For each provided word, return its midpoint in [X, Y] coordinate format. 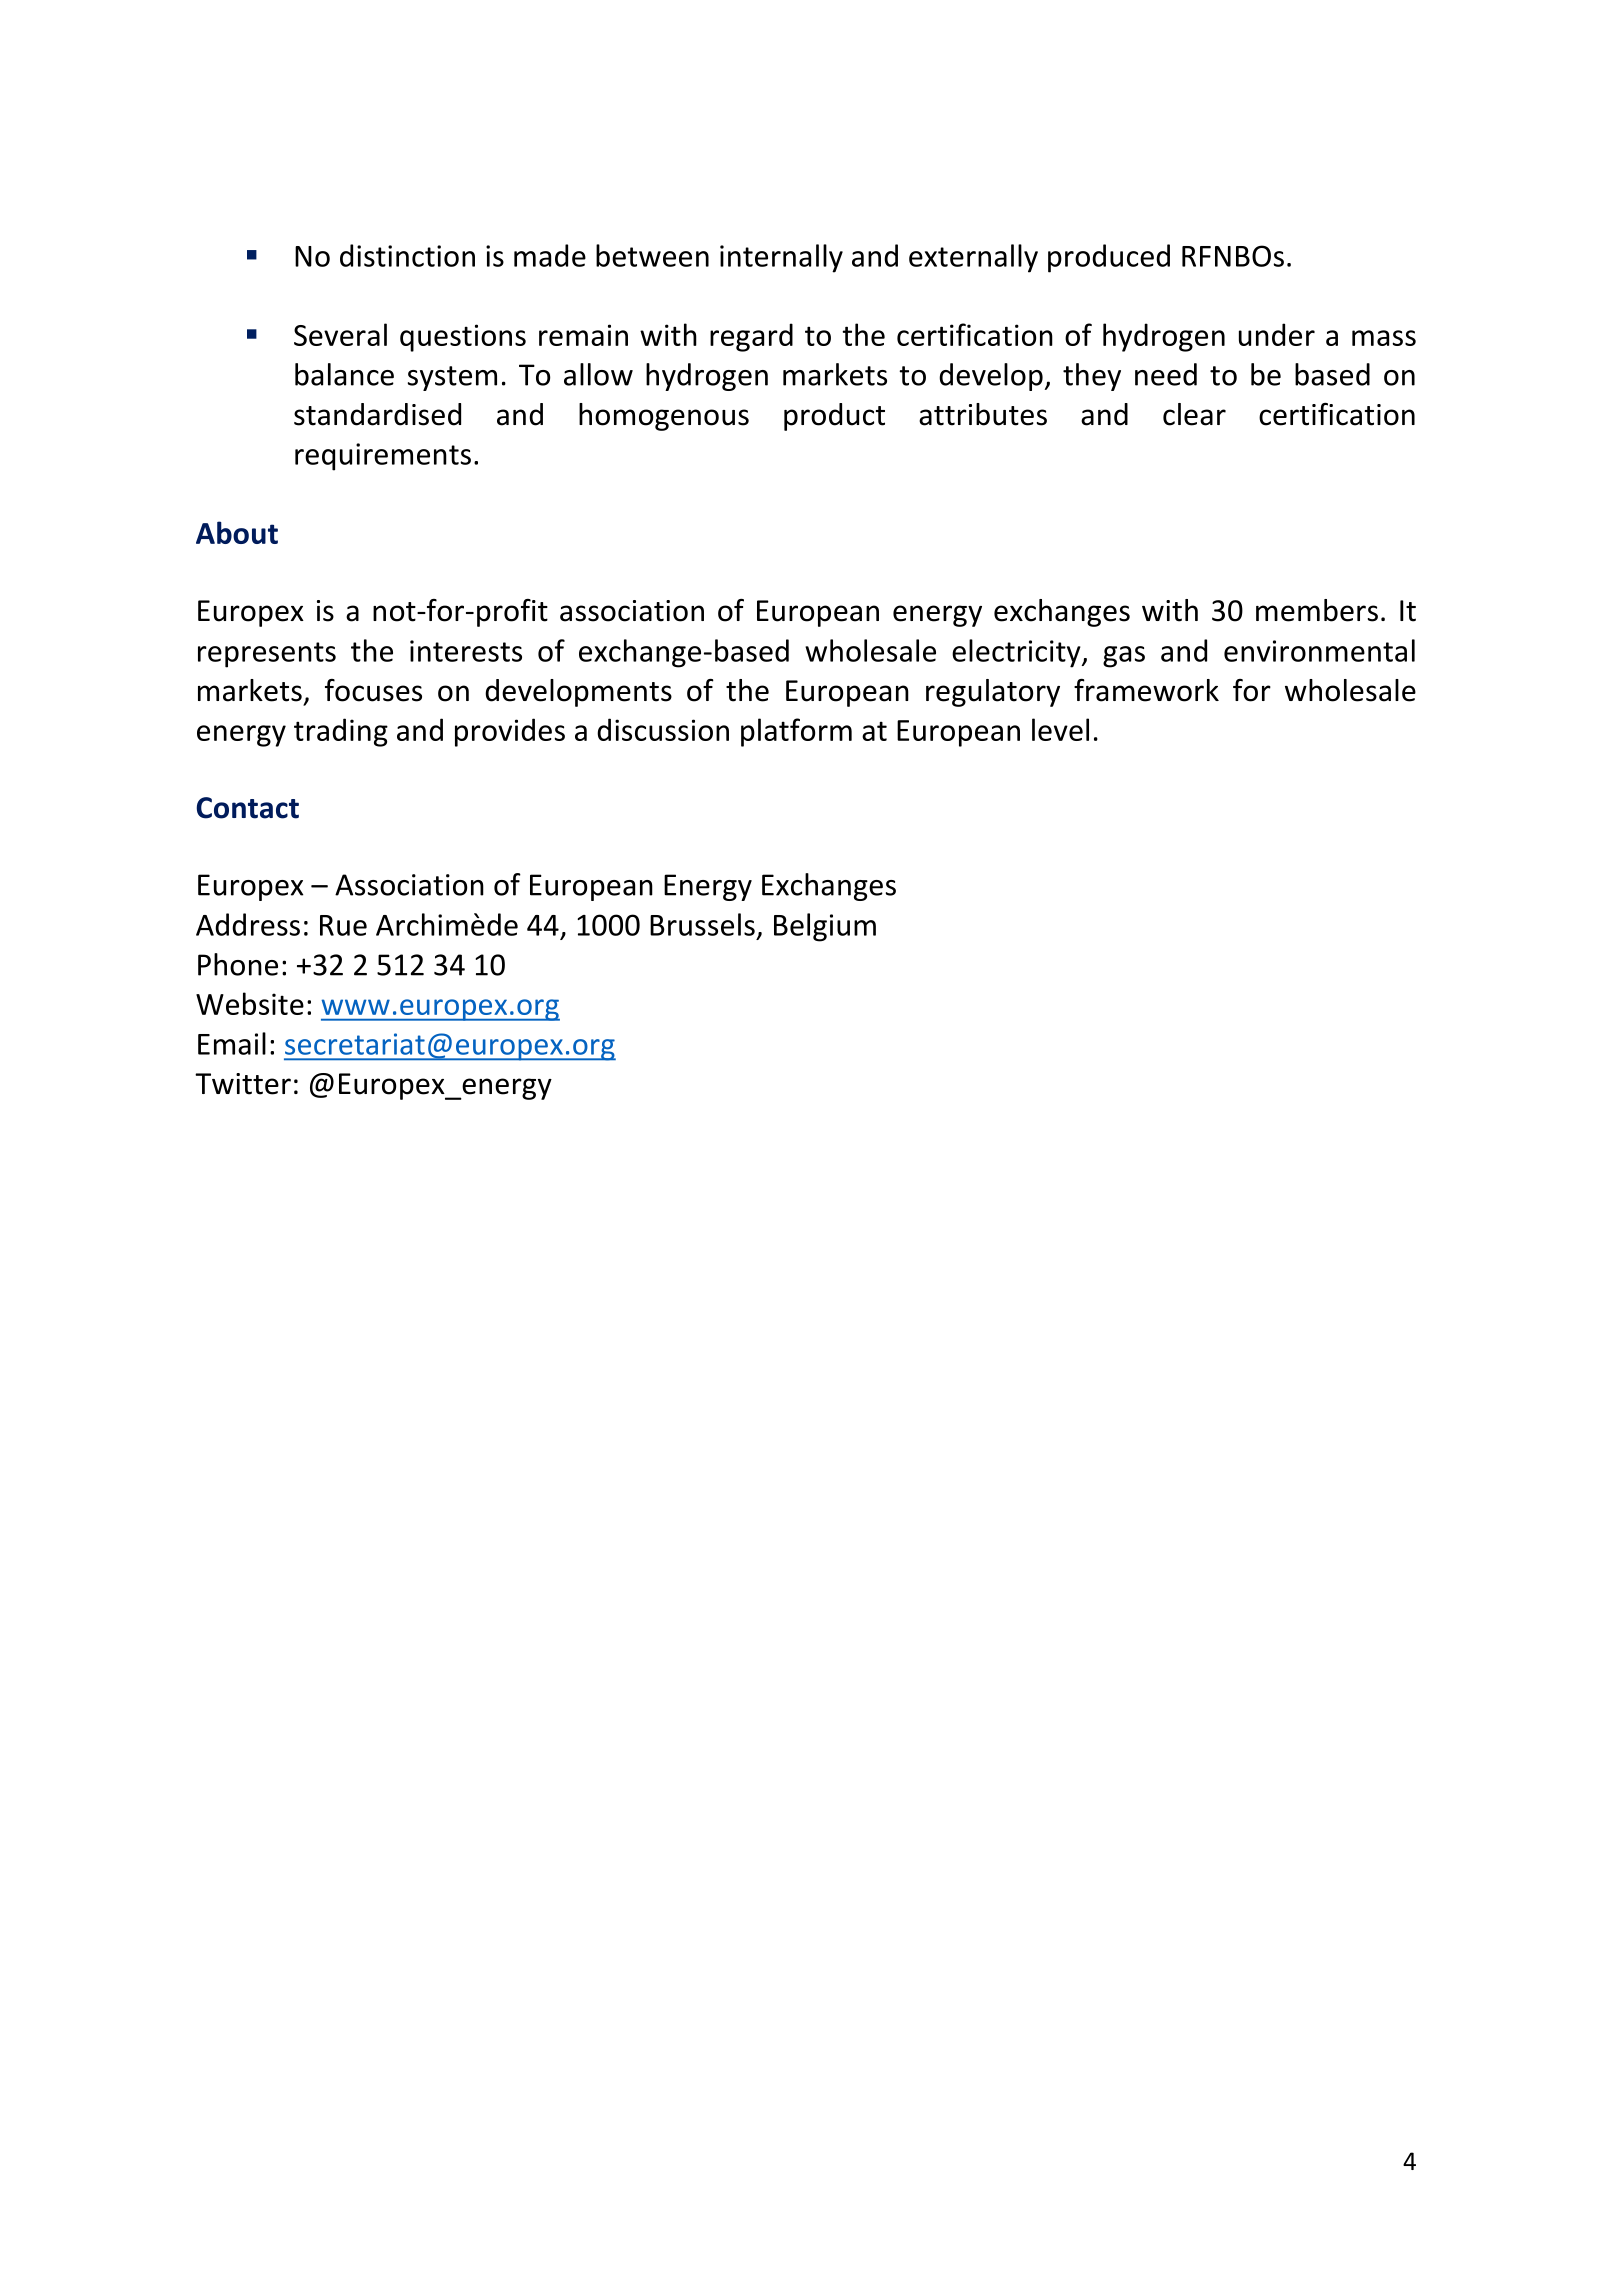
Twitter [243, 1084]
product [834, 417]
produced [1109, 258]
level [1060, 729]
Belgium [825, 927]
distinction [407, 255]
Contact [248, 808]
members [1317, 610]
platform [796, 732]
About [237, 532]
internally [781, 258]
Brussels [702, 924]
